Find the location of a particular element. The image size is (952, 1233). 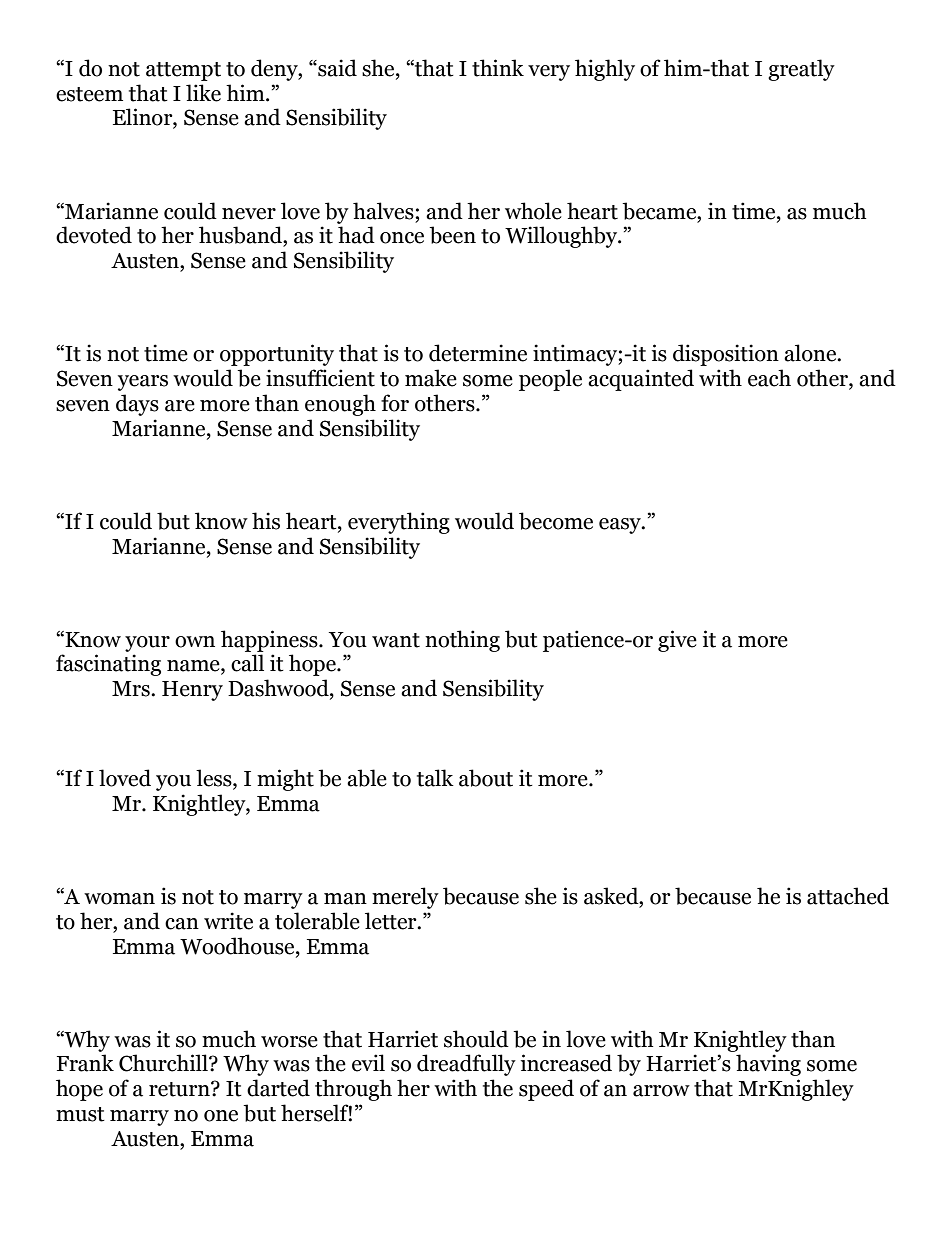

about is located at coordinates (486, 778).
